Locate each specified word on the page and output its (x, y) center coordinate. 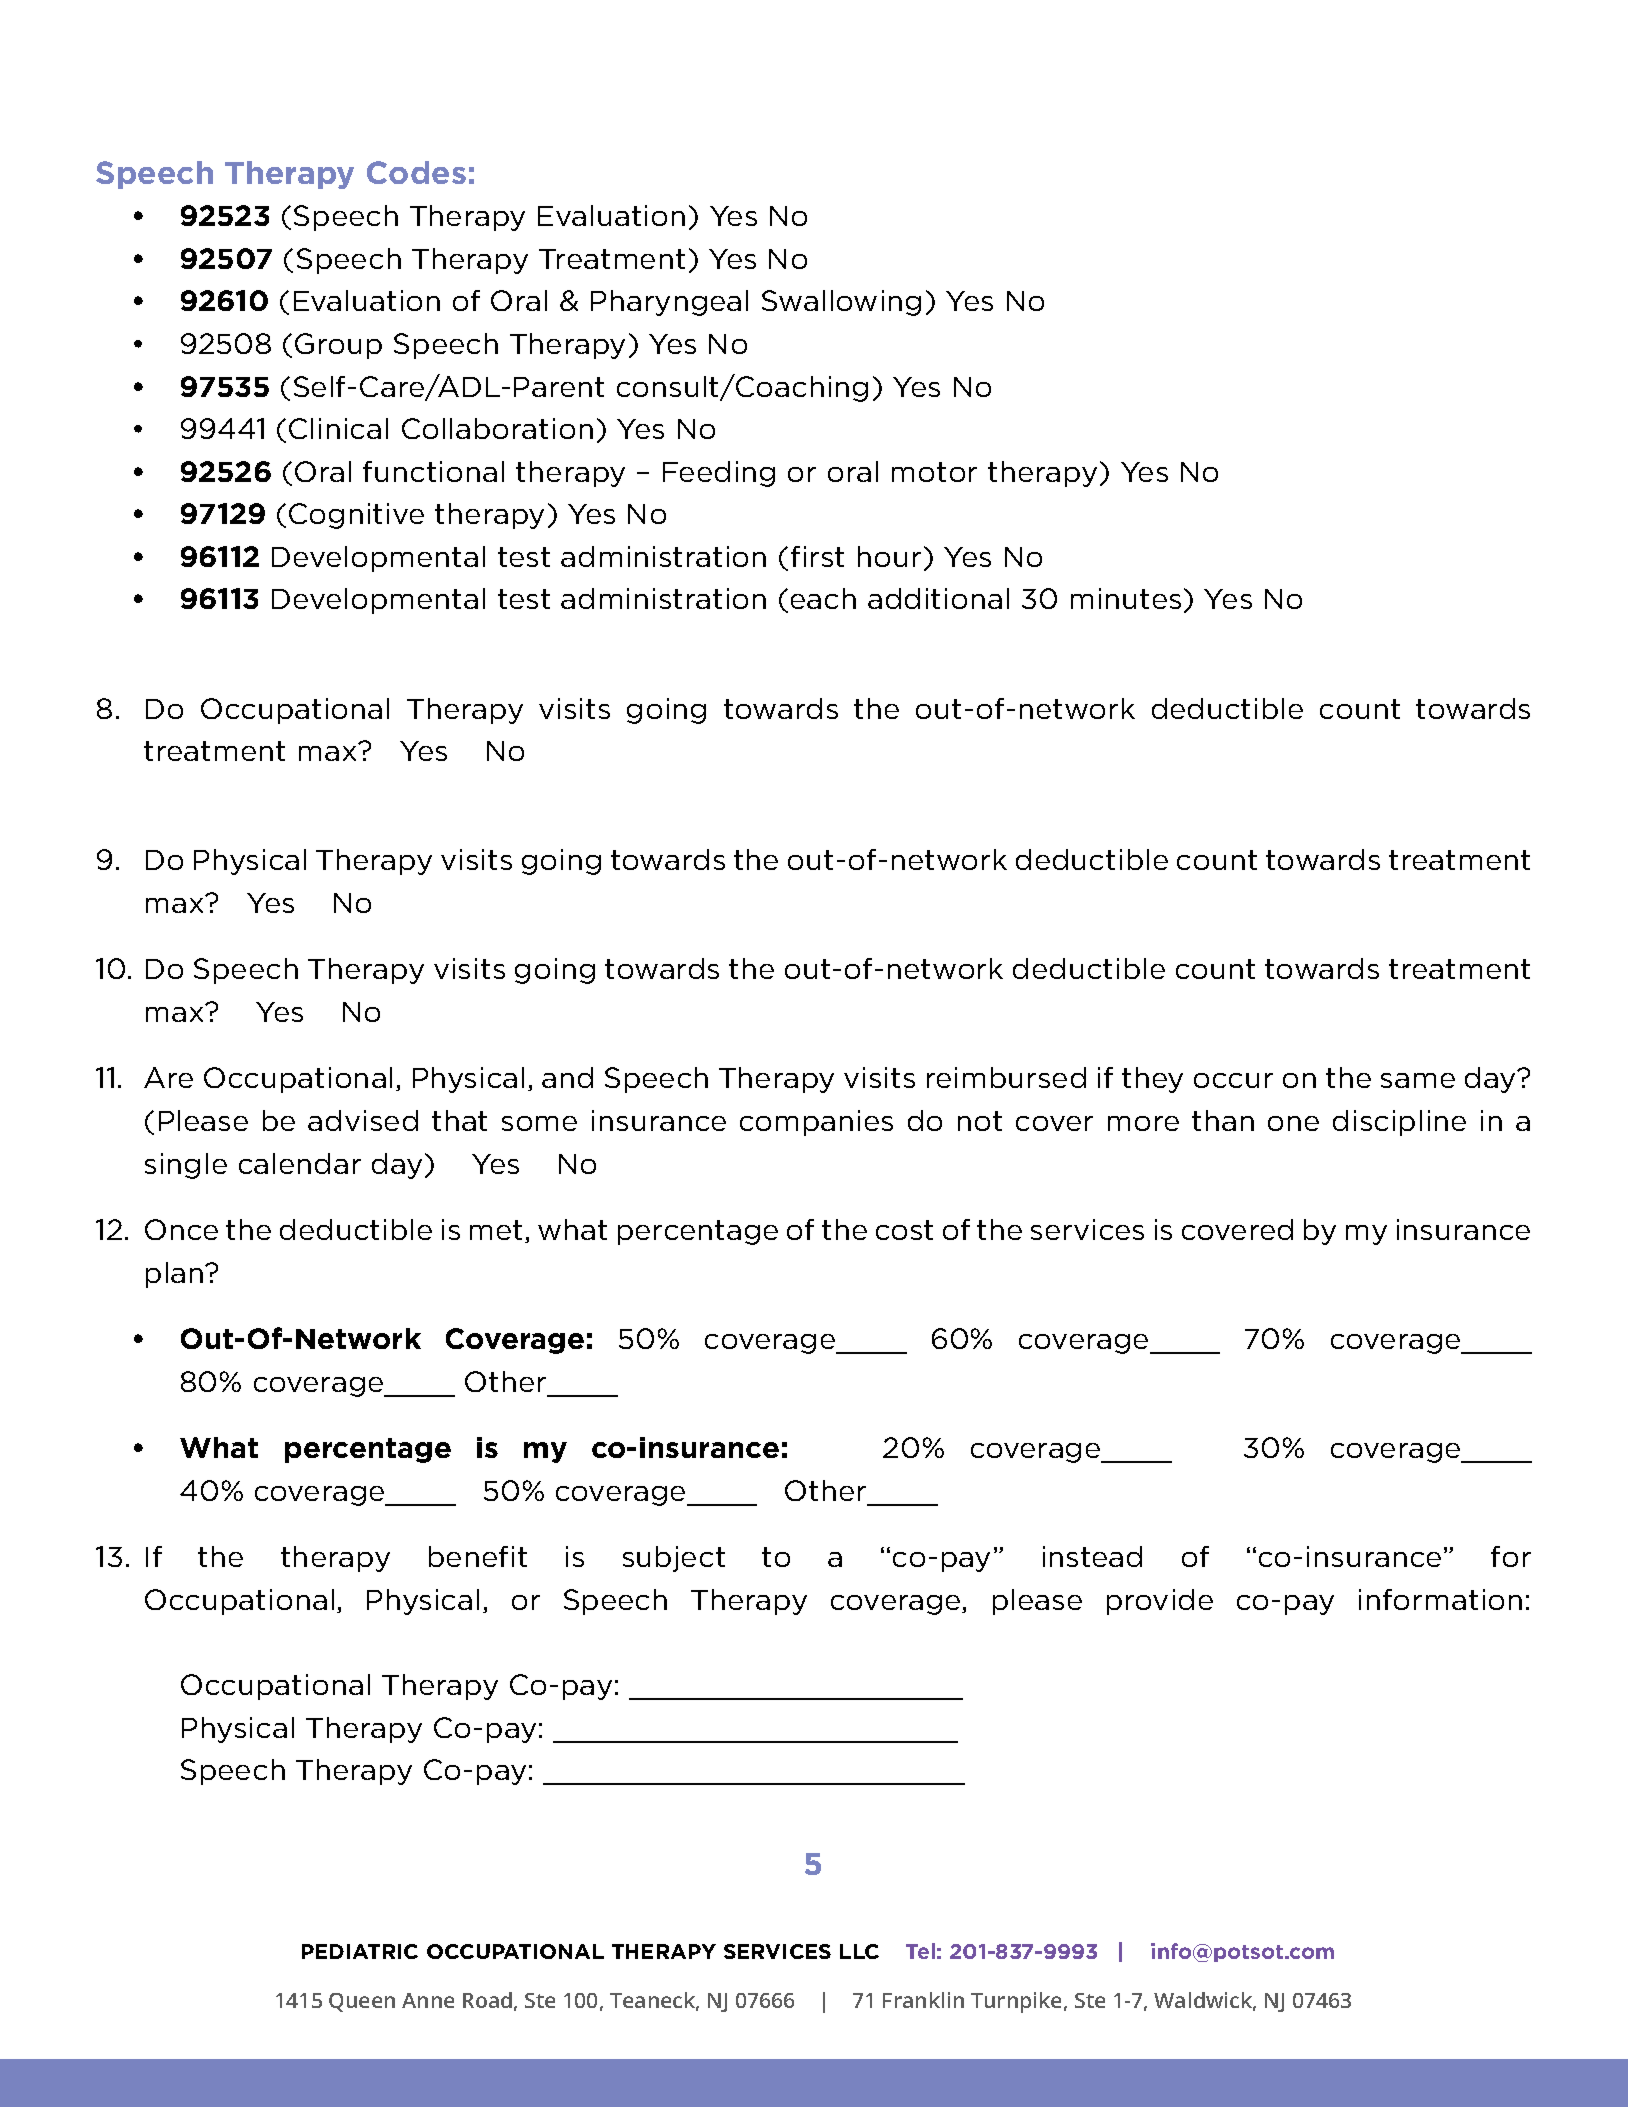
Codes (416, 172)
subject (674, 1559)
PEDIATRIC (360, 1951)
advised (363, 1120)
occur (1233, 1080)
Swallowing (841, 303)
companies (816, 1123)
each (823, 598)
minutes (1126, 598)
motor (934, 472)
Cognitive (356, 516)
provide (1160, 1602)
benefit (478, 1556)
